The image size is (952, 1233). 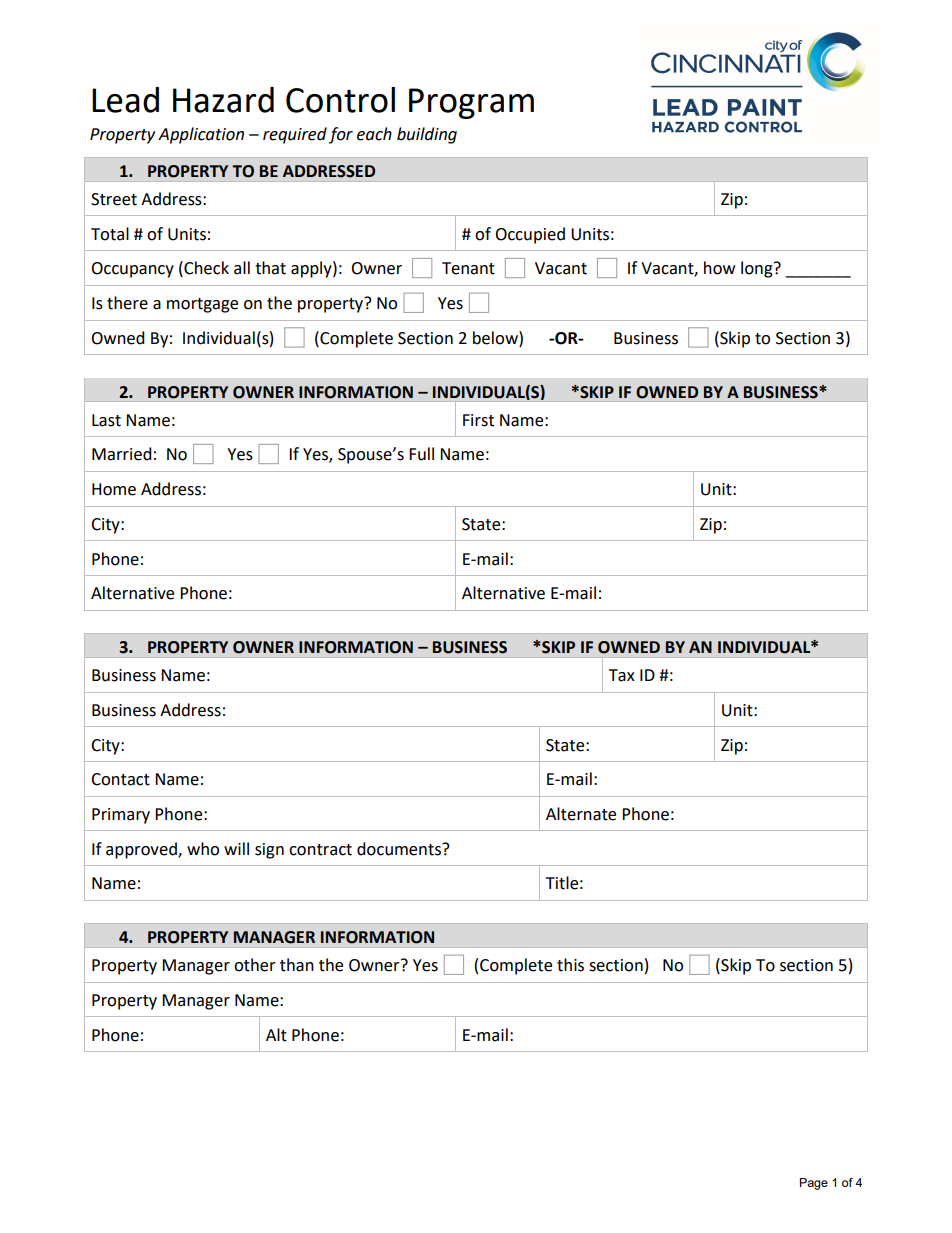 I want to click on Application, so click(x=201, y=135).
